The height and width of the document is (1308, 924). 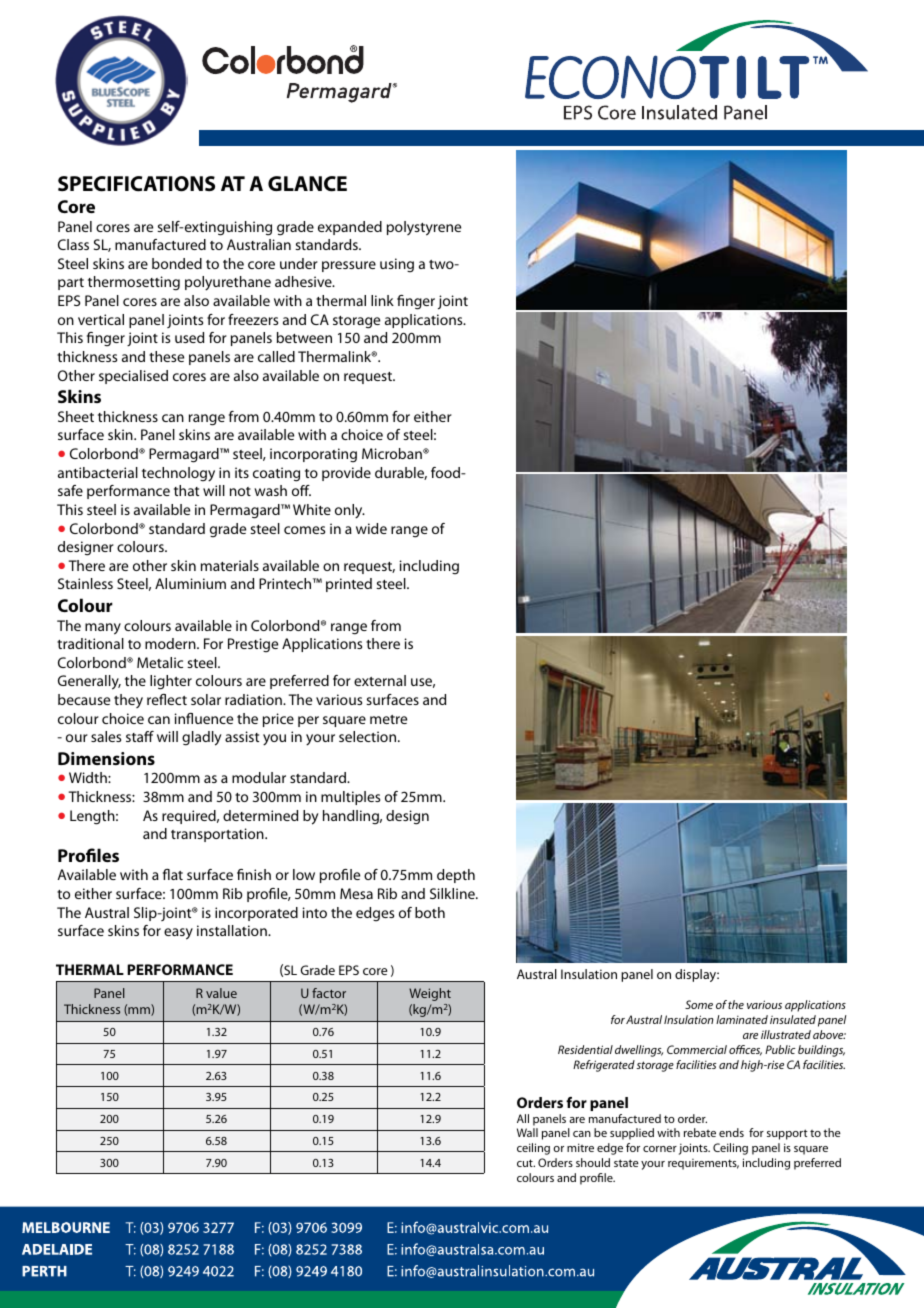 I want to click on metre, so click(x=388, y=719).
